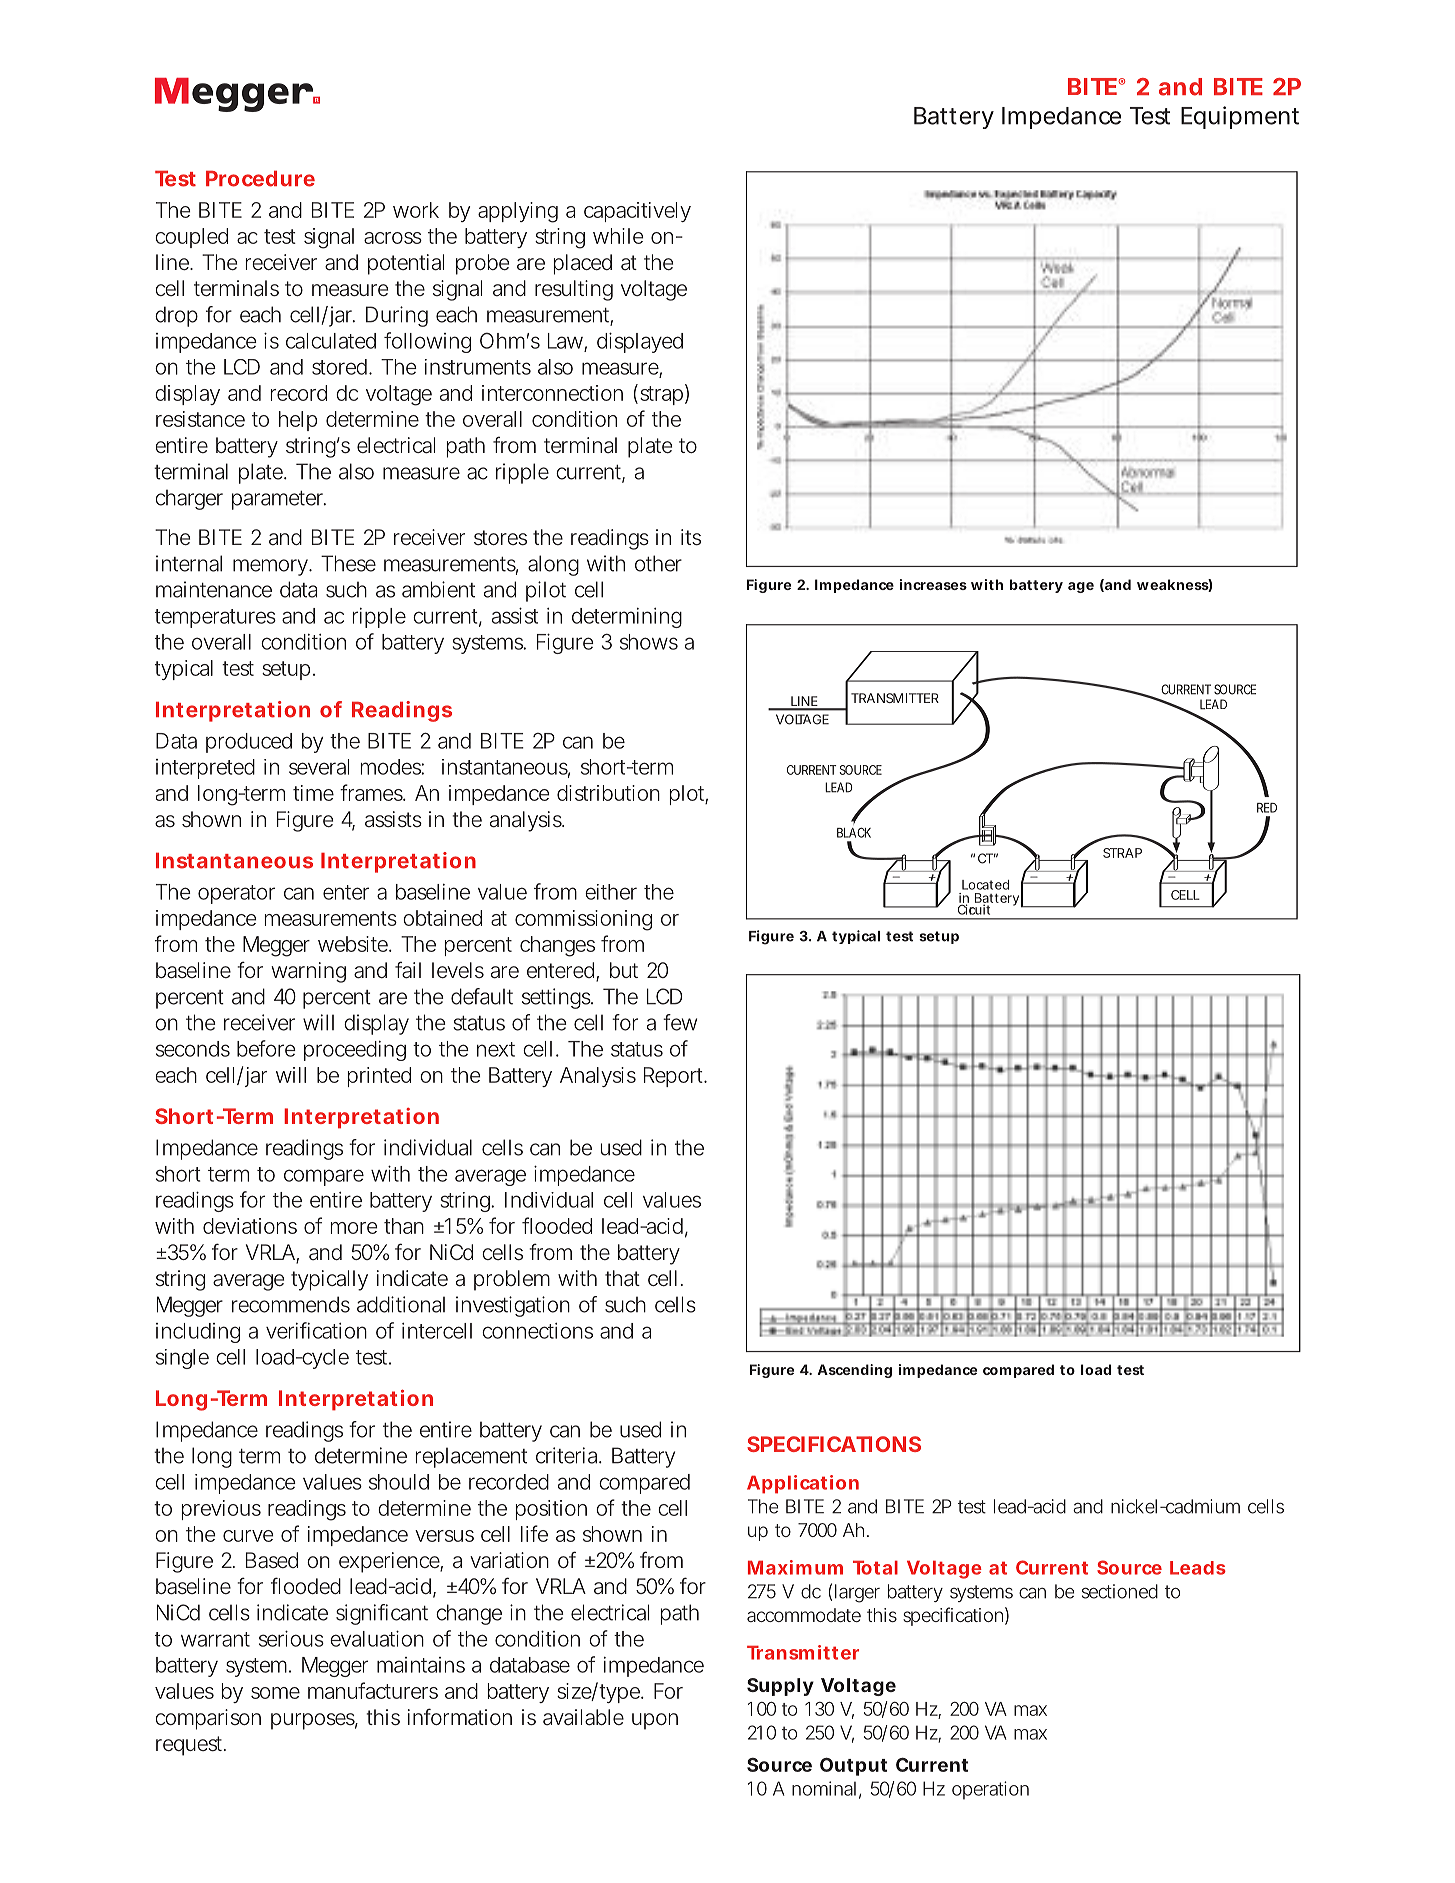  What do you see at coordinates (1240, 117) in the document?
I see `Equipment` at bounding box center [1240, 117].
